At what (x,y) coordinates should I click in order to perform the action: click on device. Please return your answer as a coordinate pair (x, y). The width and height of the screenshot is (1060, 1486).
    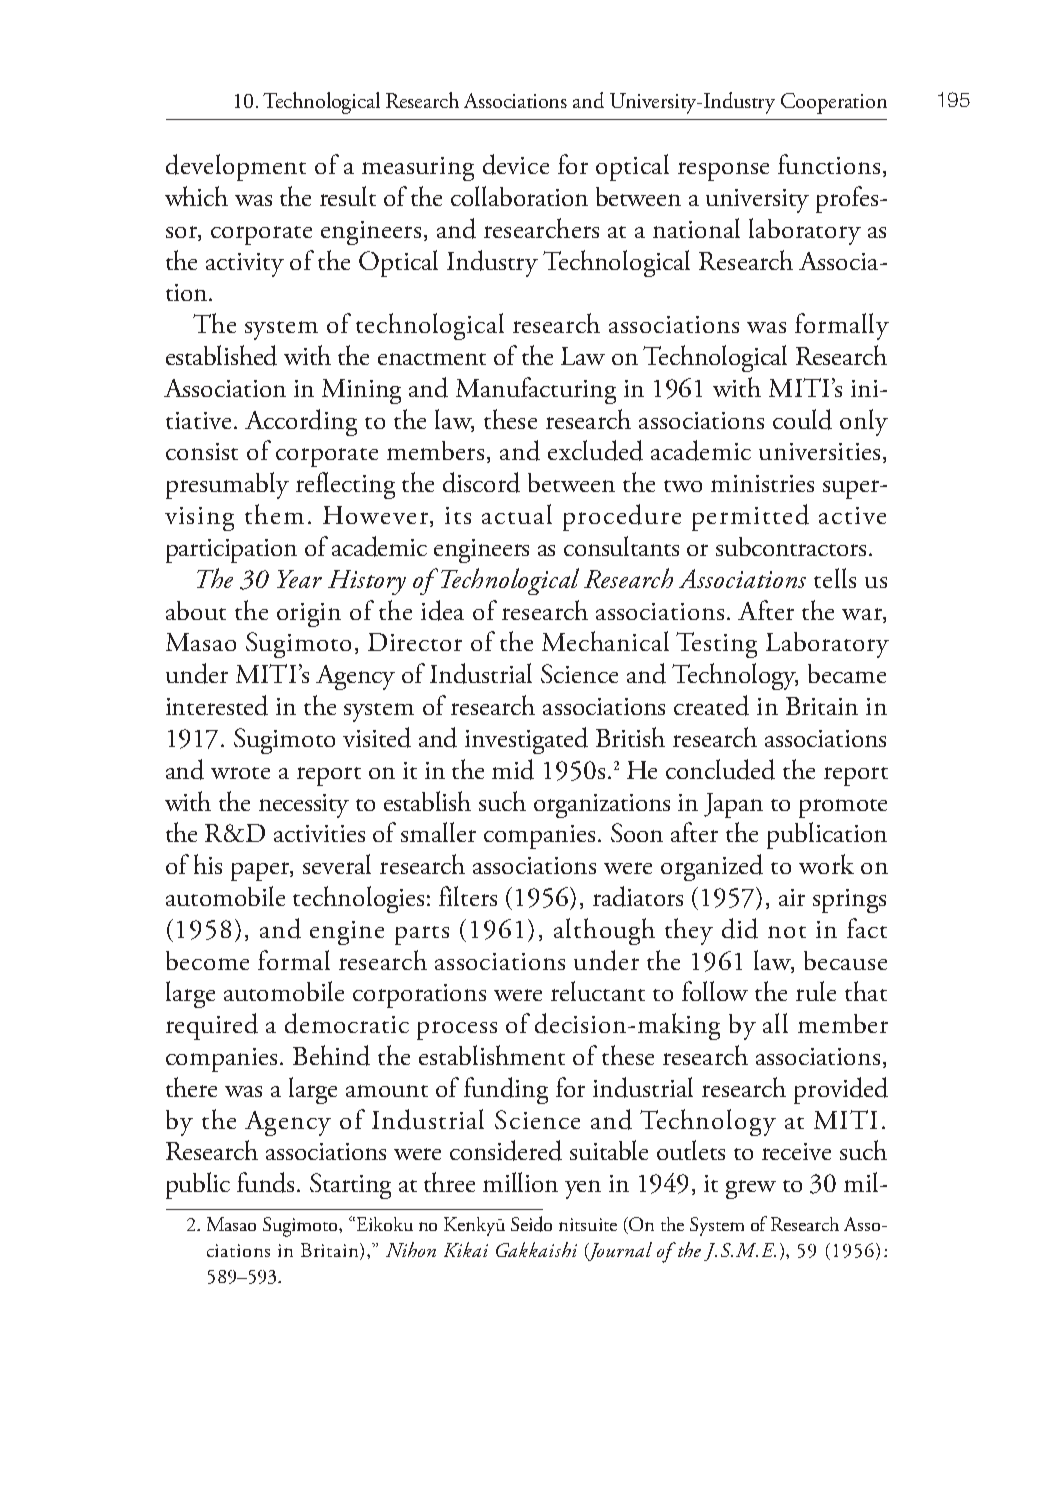
    Looking at the image, I should click on (516, 164).
